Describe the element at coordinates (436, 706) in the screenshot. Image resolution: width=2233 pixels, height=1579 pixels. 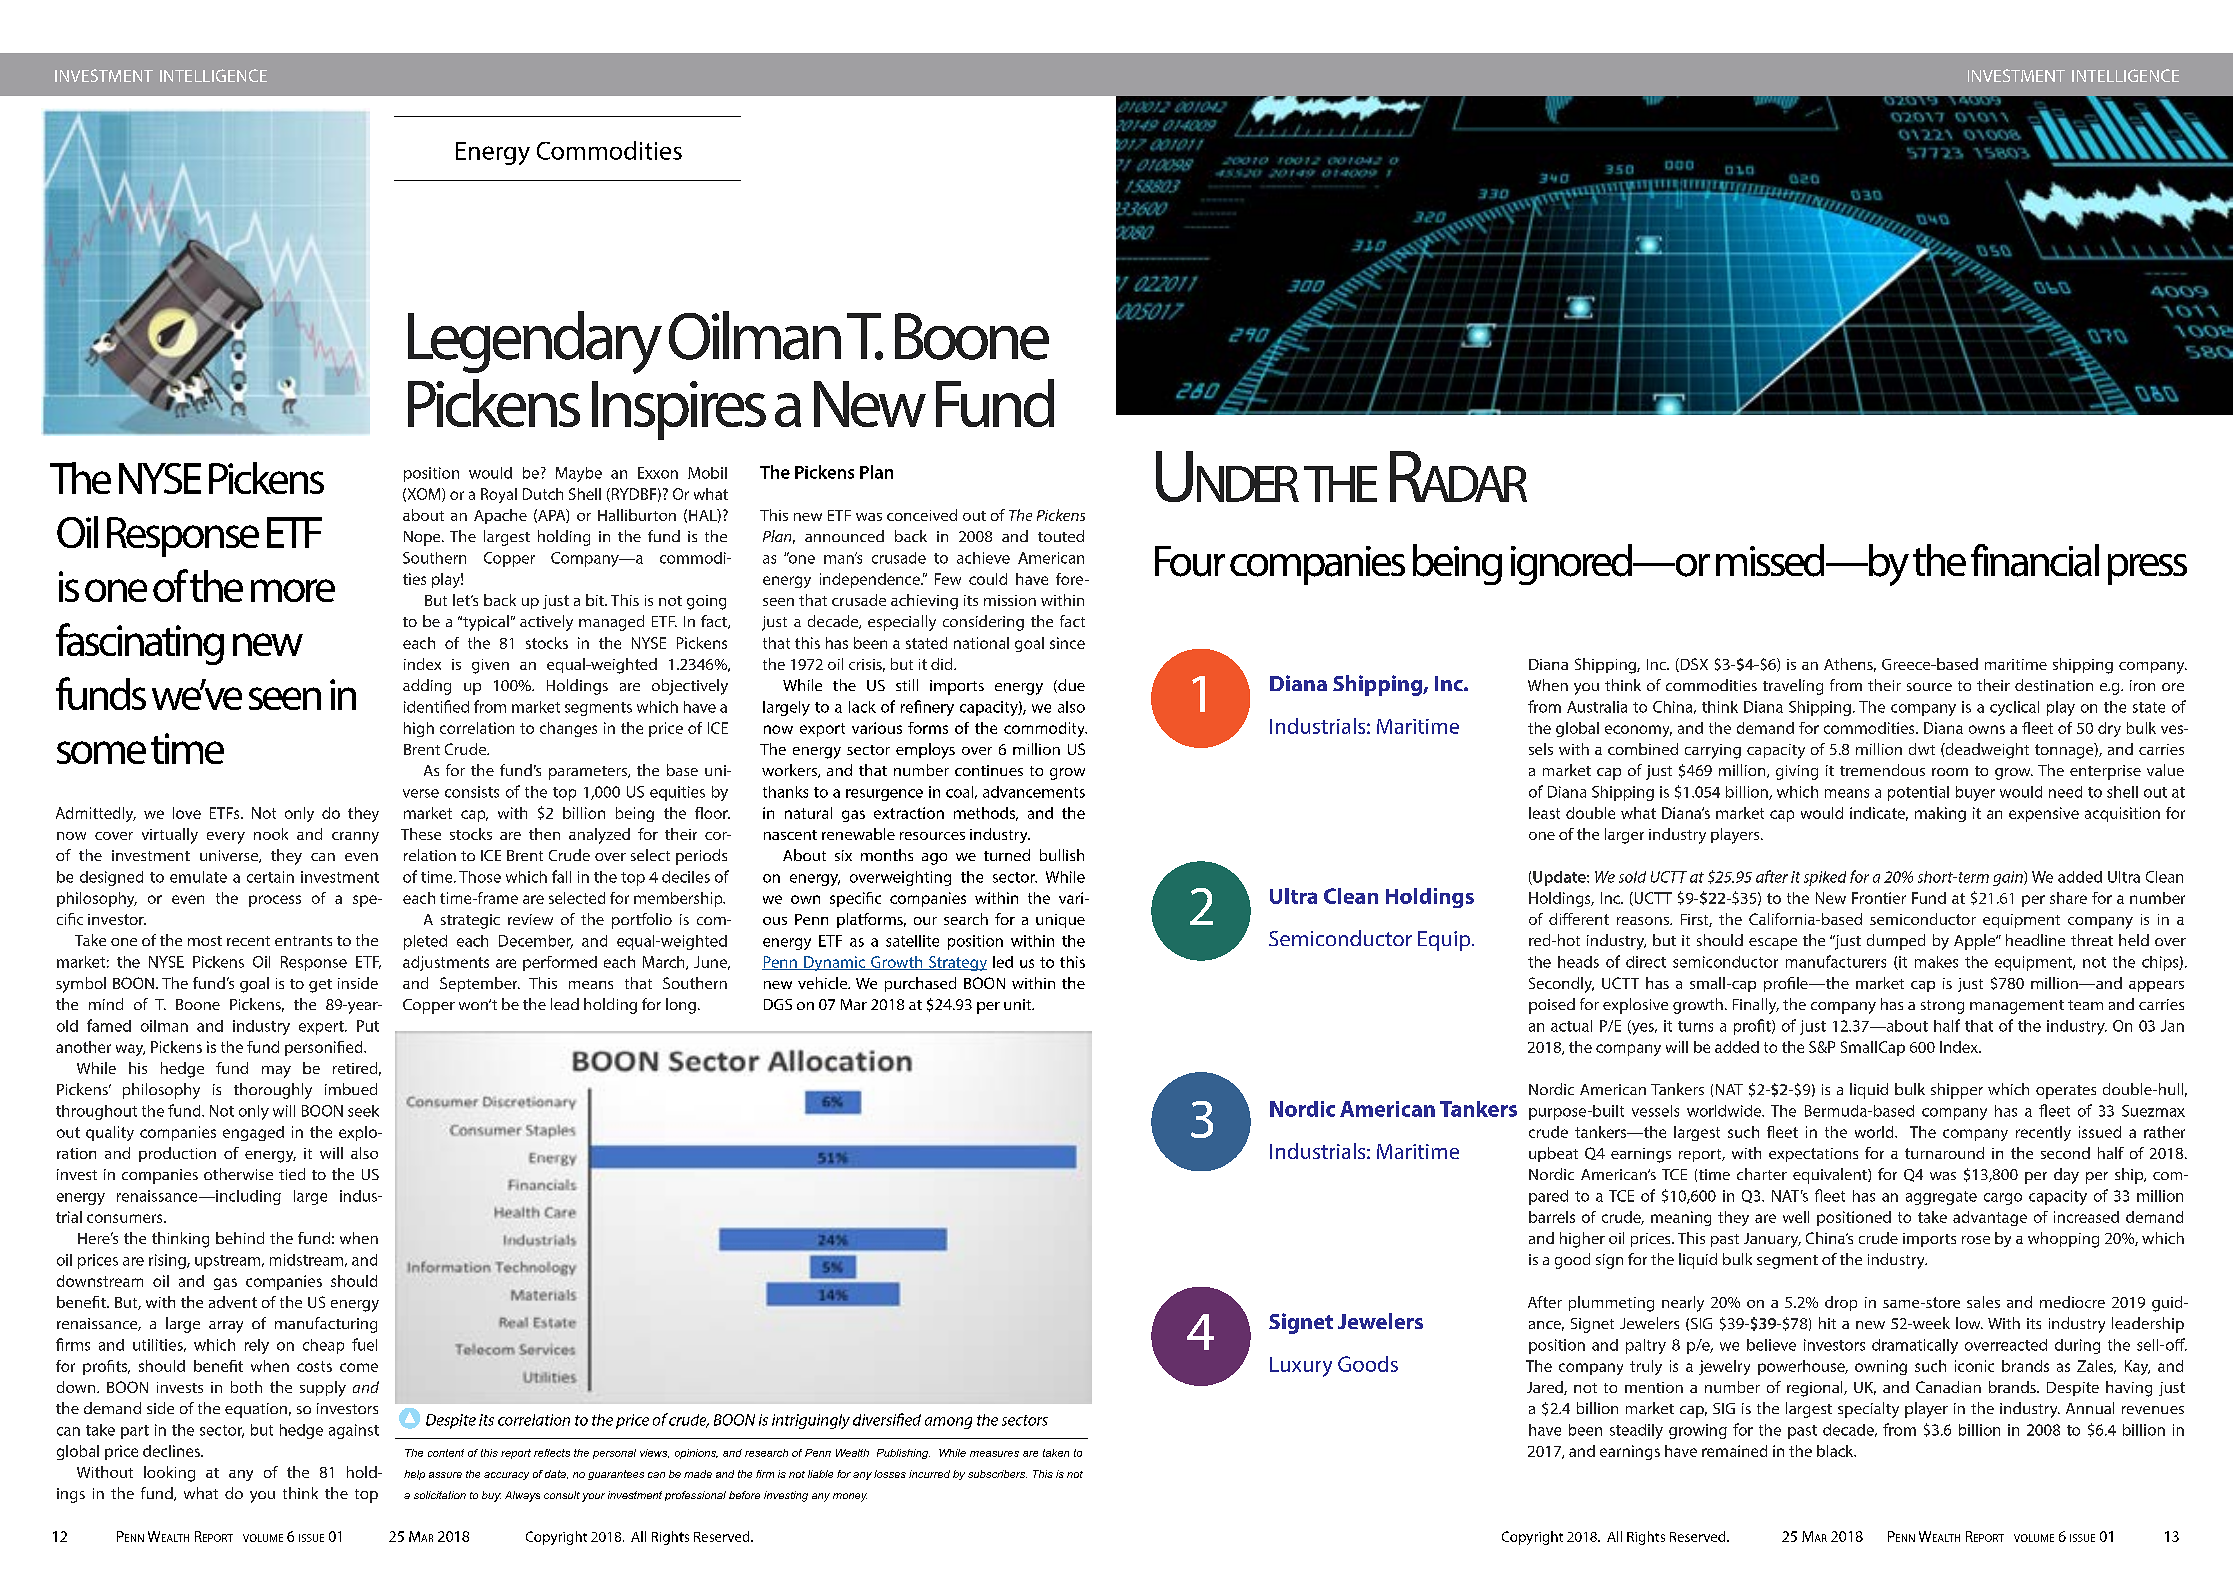
I see `identified` at that location.
